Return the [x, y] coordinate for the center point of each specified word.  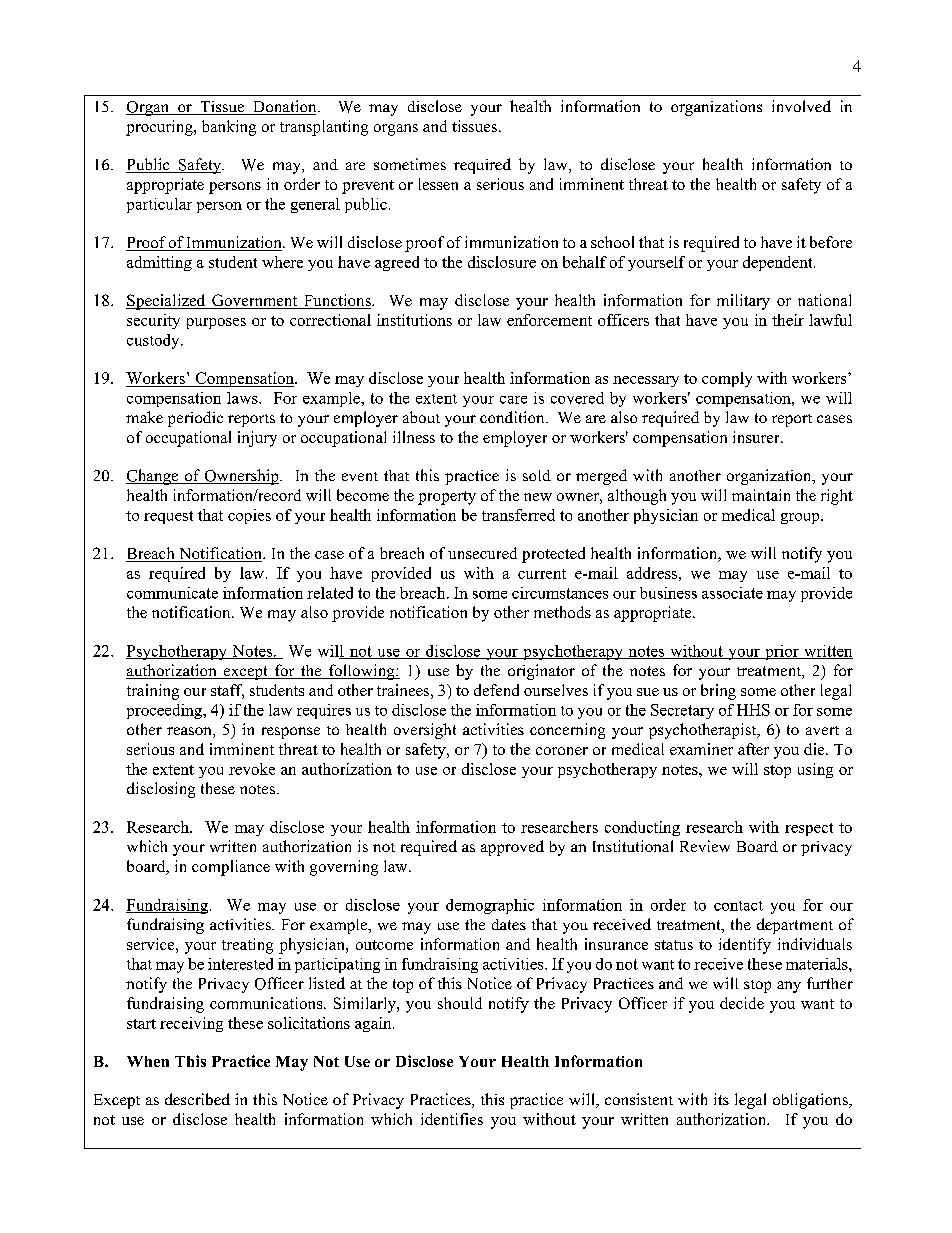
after [753, 749]
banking [229, 128]
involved [801, 106]
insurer [757, 437]
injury [257, 439]
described [197, 1099]
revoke [252, 769]
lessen [438, 184]
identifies [452, 1119]
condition [513, 417]
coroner [562, 751]
